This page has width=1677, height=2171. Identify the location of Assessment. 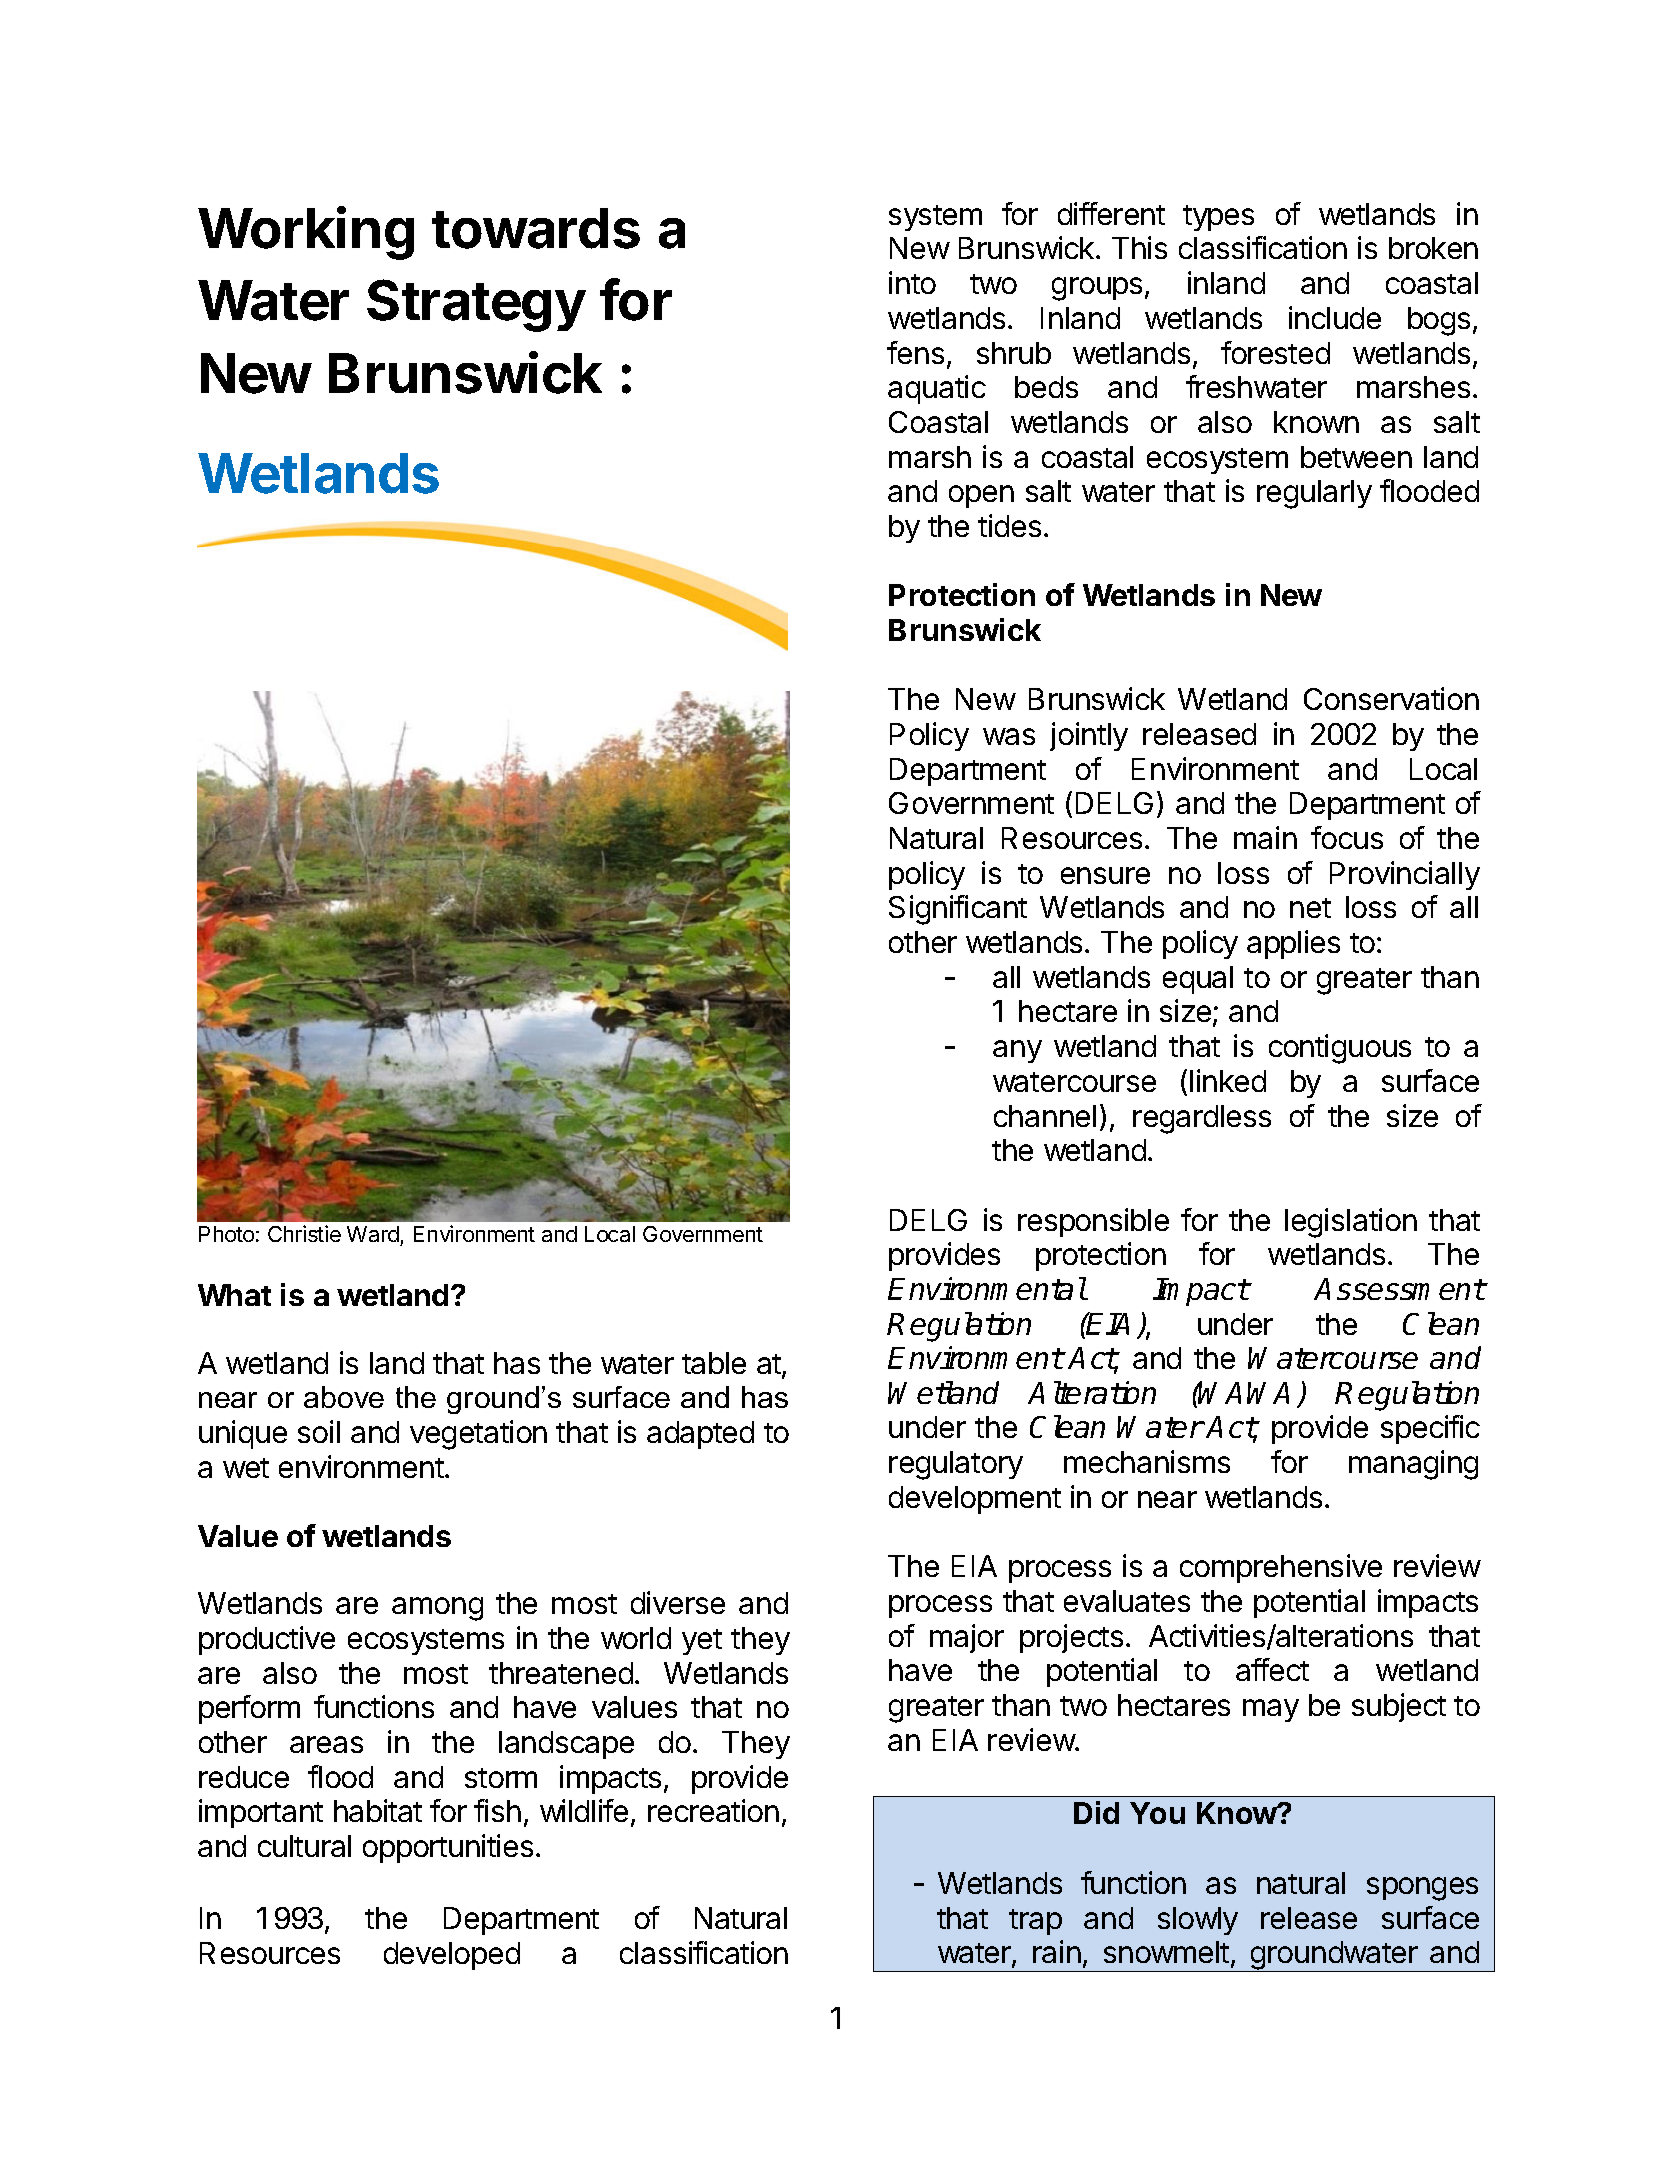
(1399, 1289).
